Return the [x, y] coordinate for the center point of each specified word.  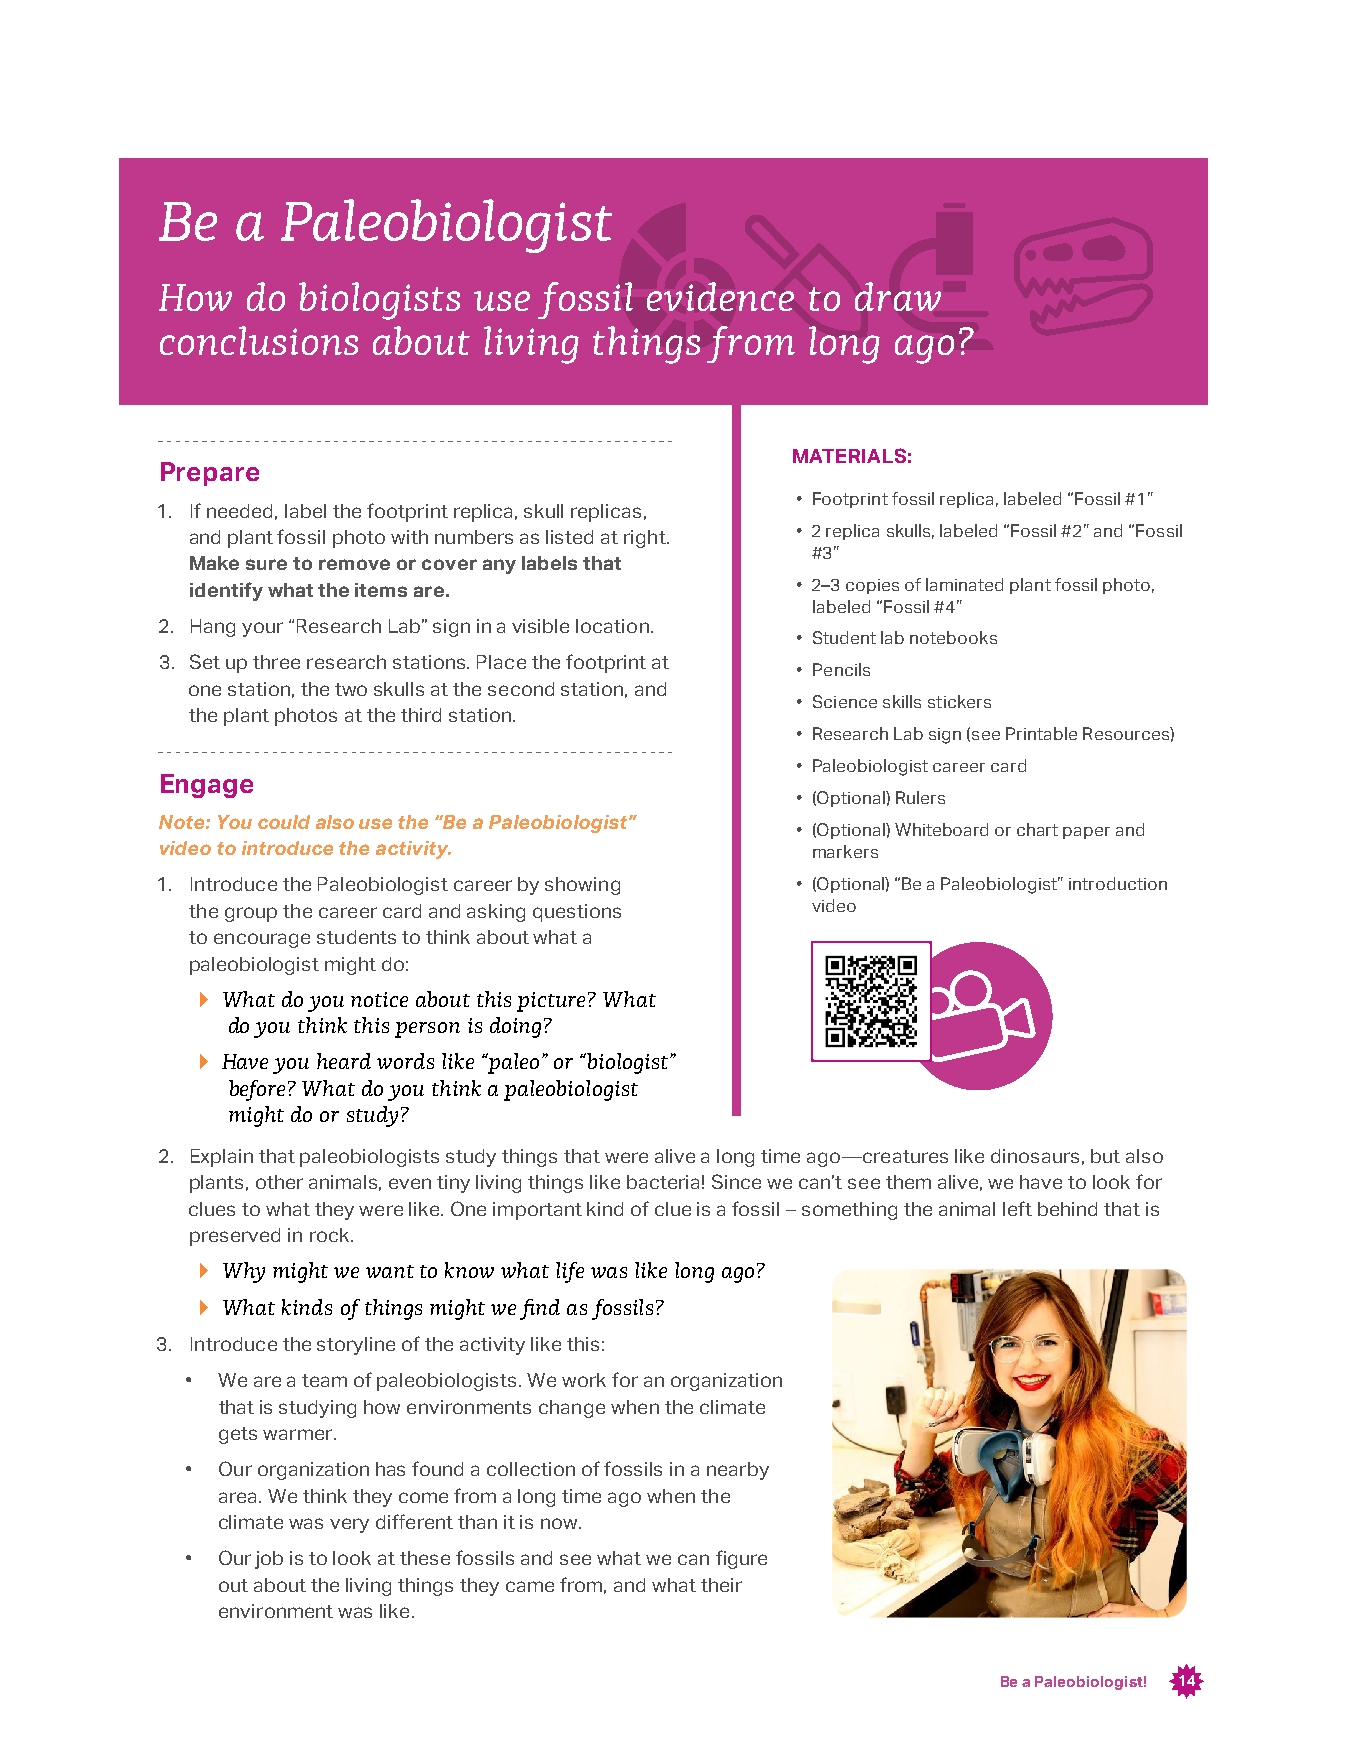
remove [354, 564]
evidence [720, 296]
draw [898, 296]
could [284, 822]
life [570, 1272]
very [349, 1525]
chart [1037, 829]
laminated [964, 584]
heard [344, 1061]
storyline [356, 1346]
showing [582, 886]
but [1105, 1156]
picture [553, 1002]
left [1017, 1208]
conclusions [259, 340]
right [646, 539]
